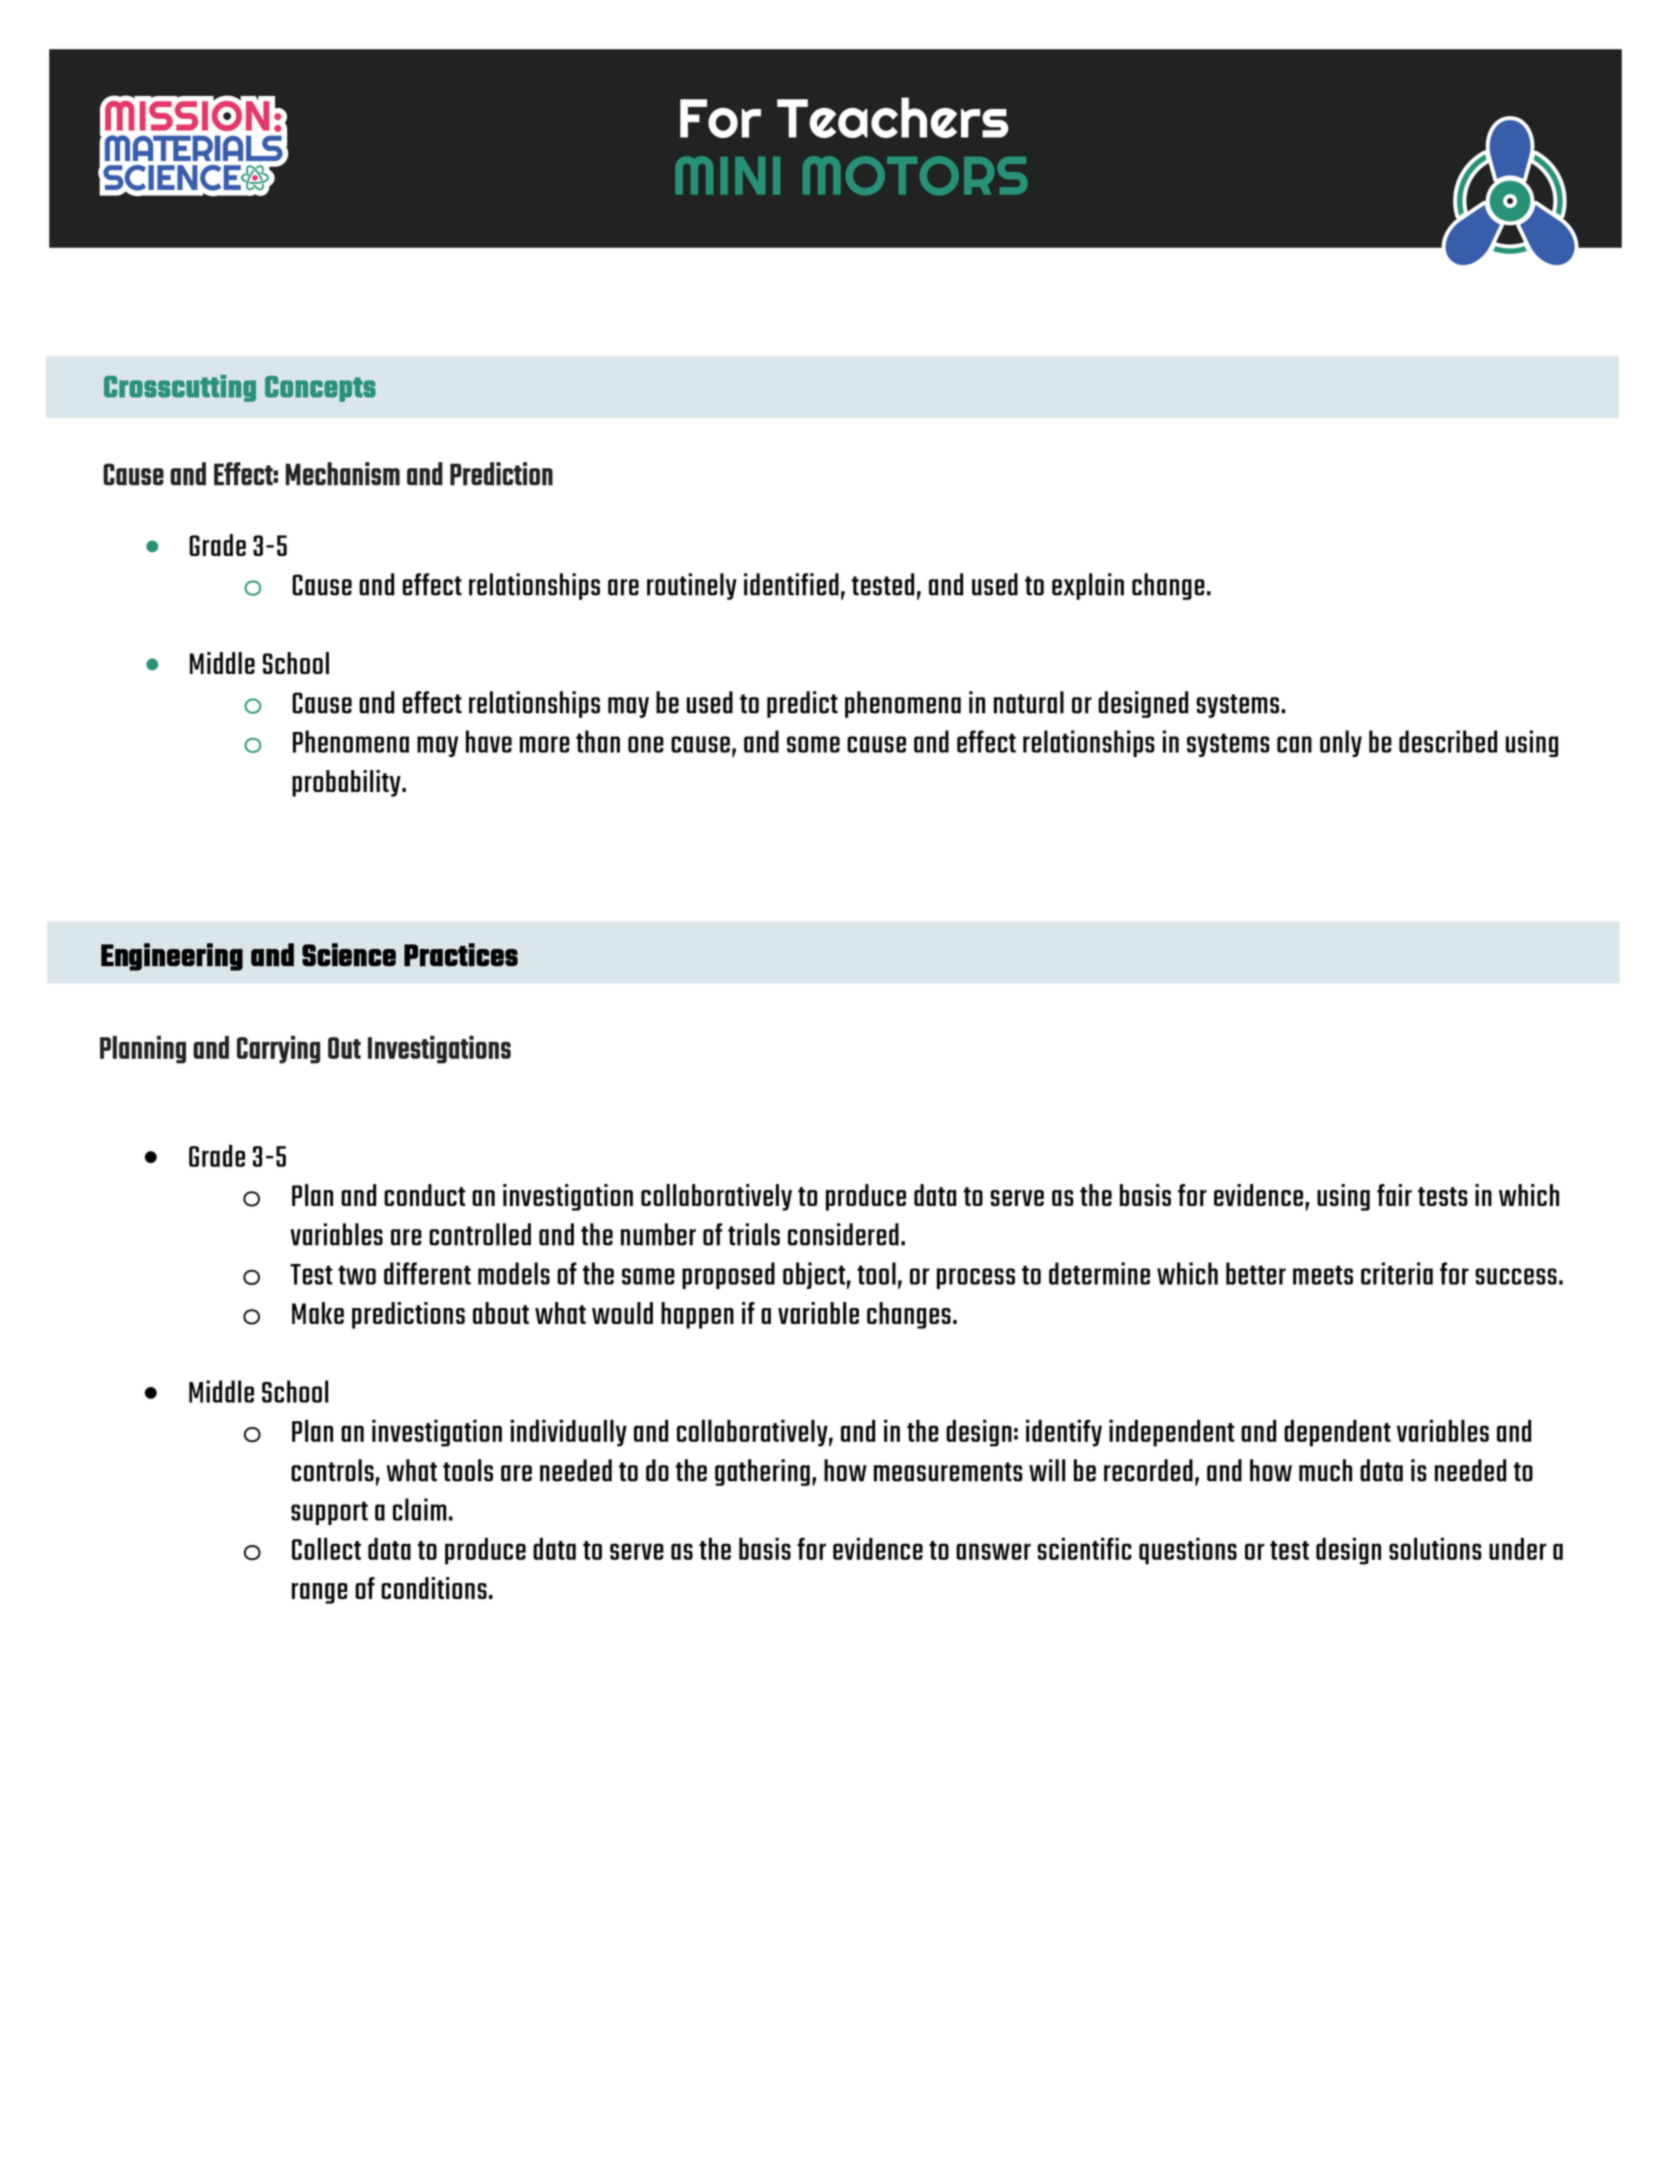 This screenshot has height=2162, width=1671. I want to click on Teachers, so click(893, 117).
